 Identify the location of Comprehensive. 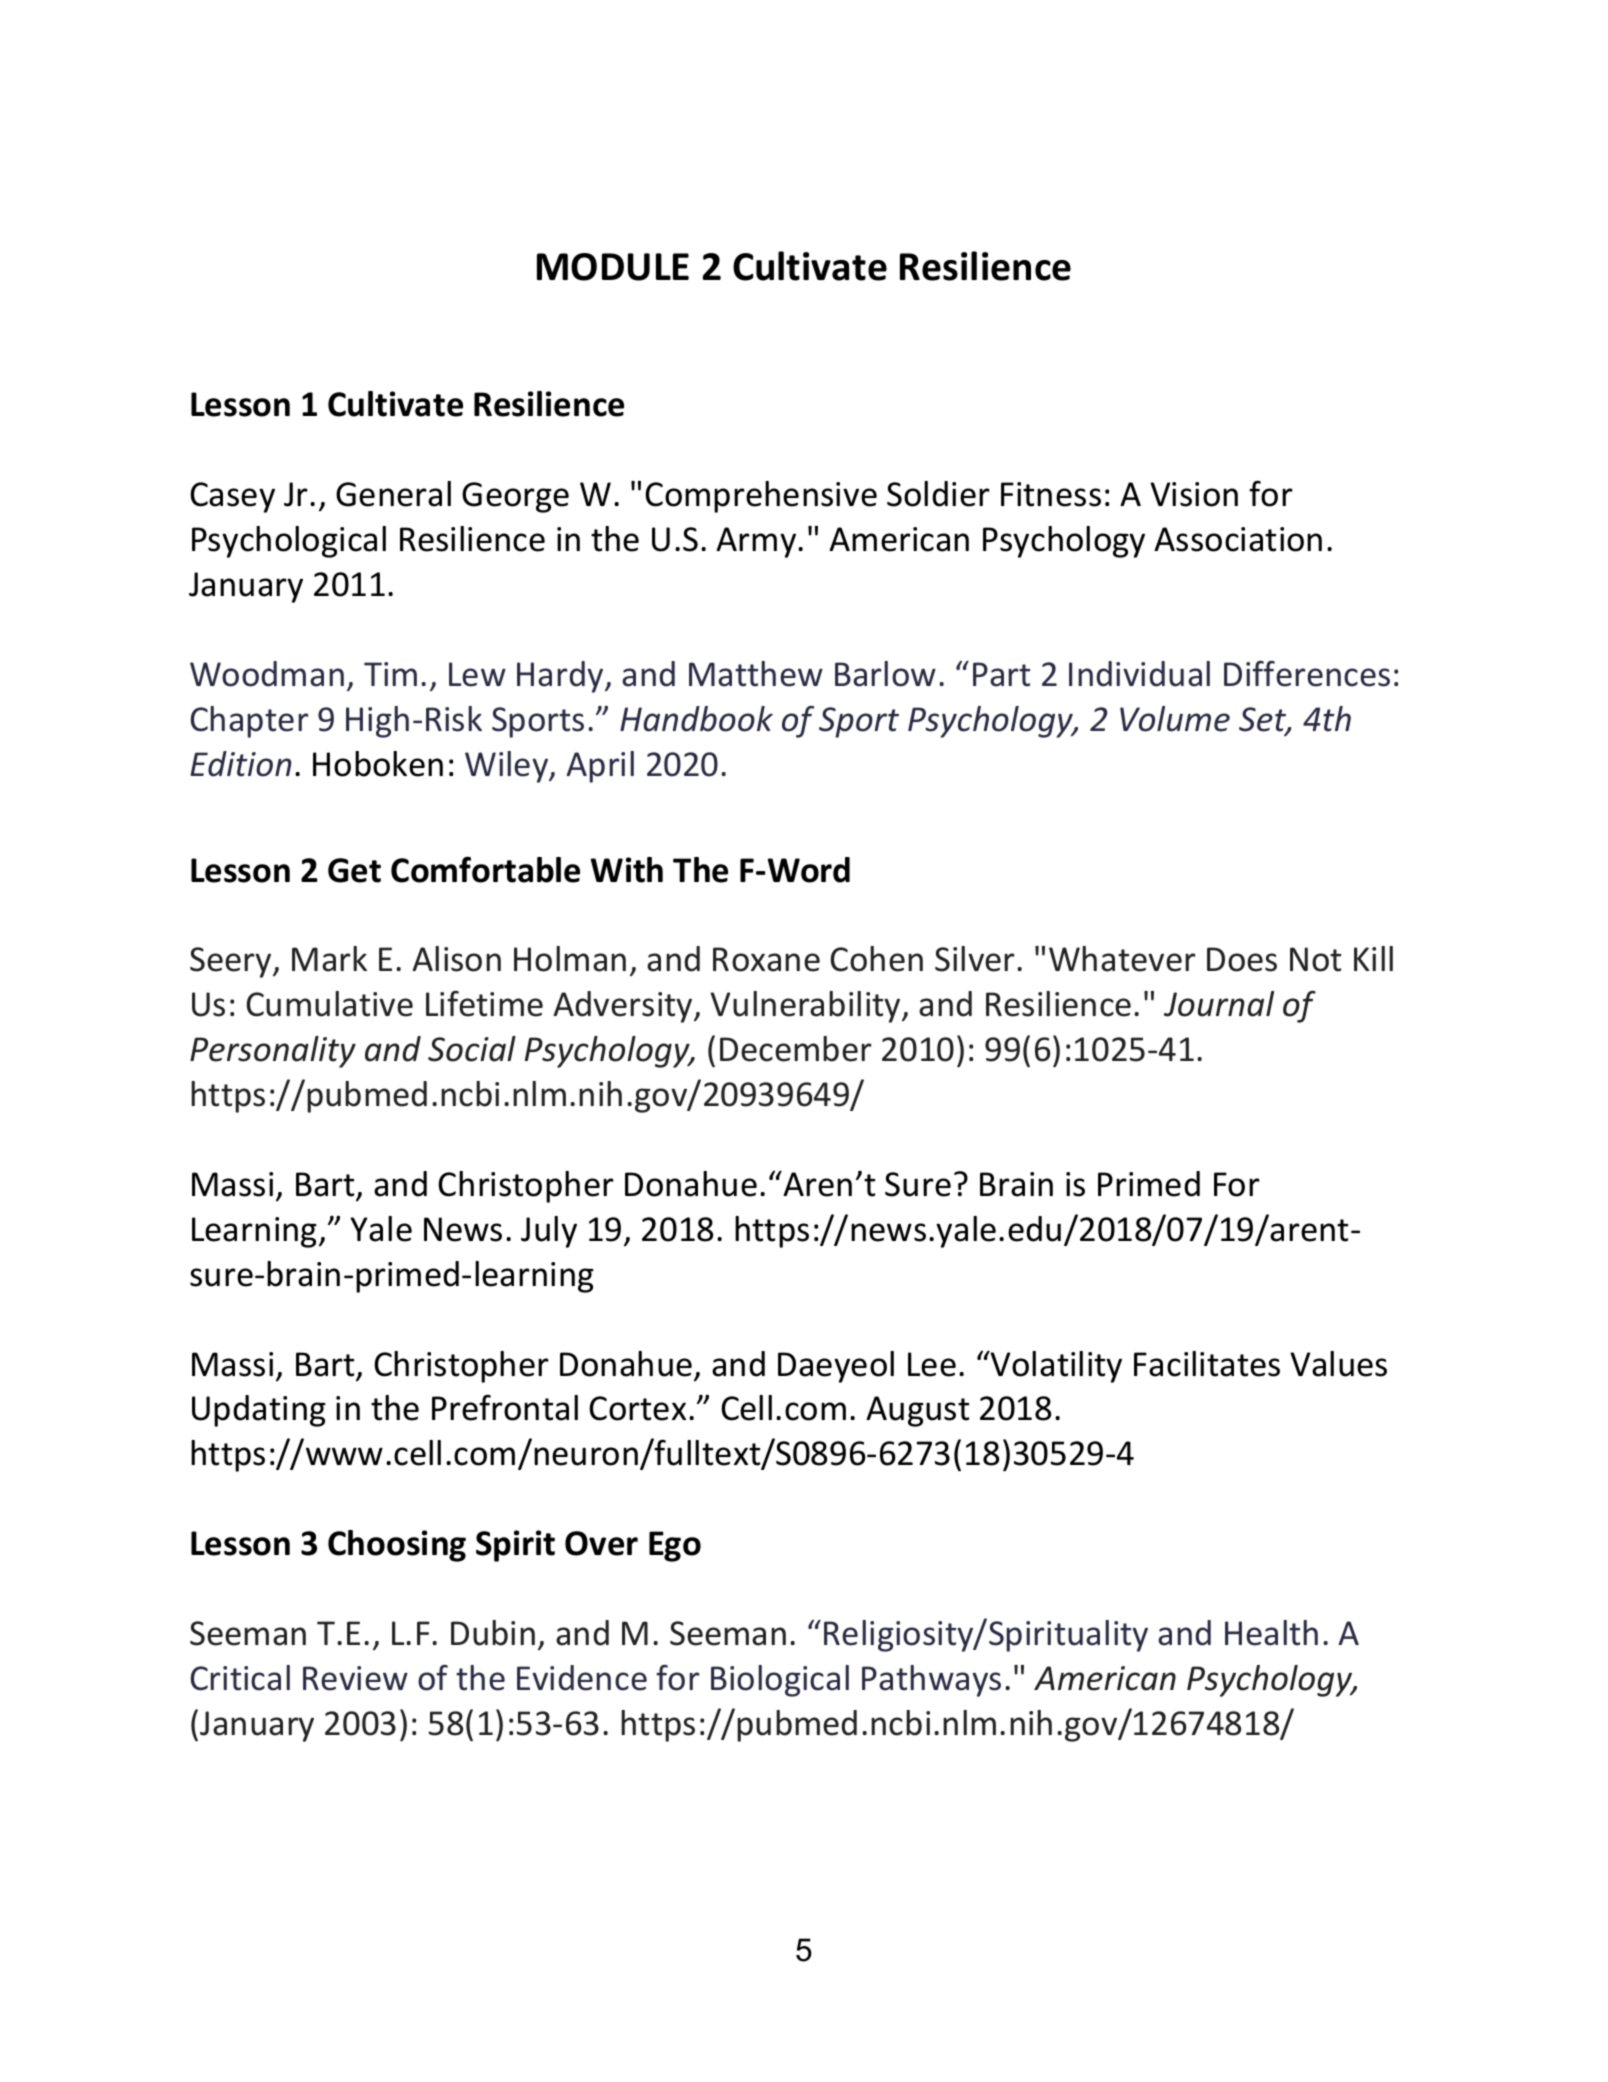
(761, 497).
